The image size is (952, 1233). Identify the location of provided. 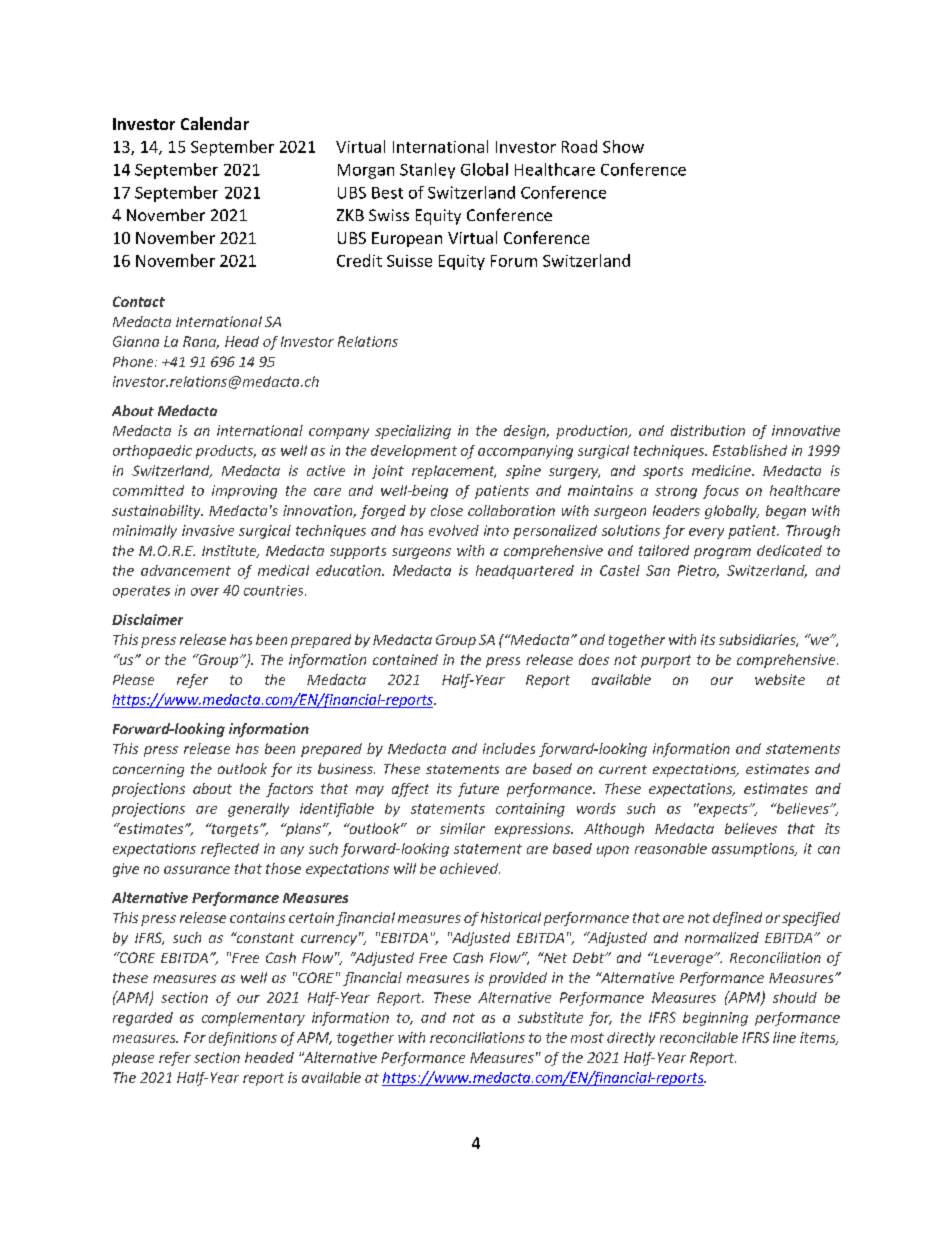
(518, 979).
